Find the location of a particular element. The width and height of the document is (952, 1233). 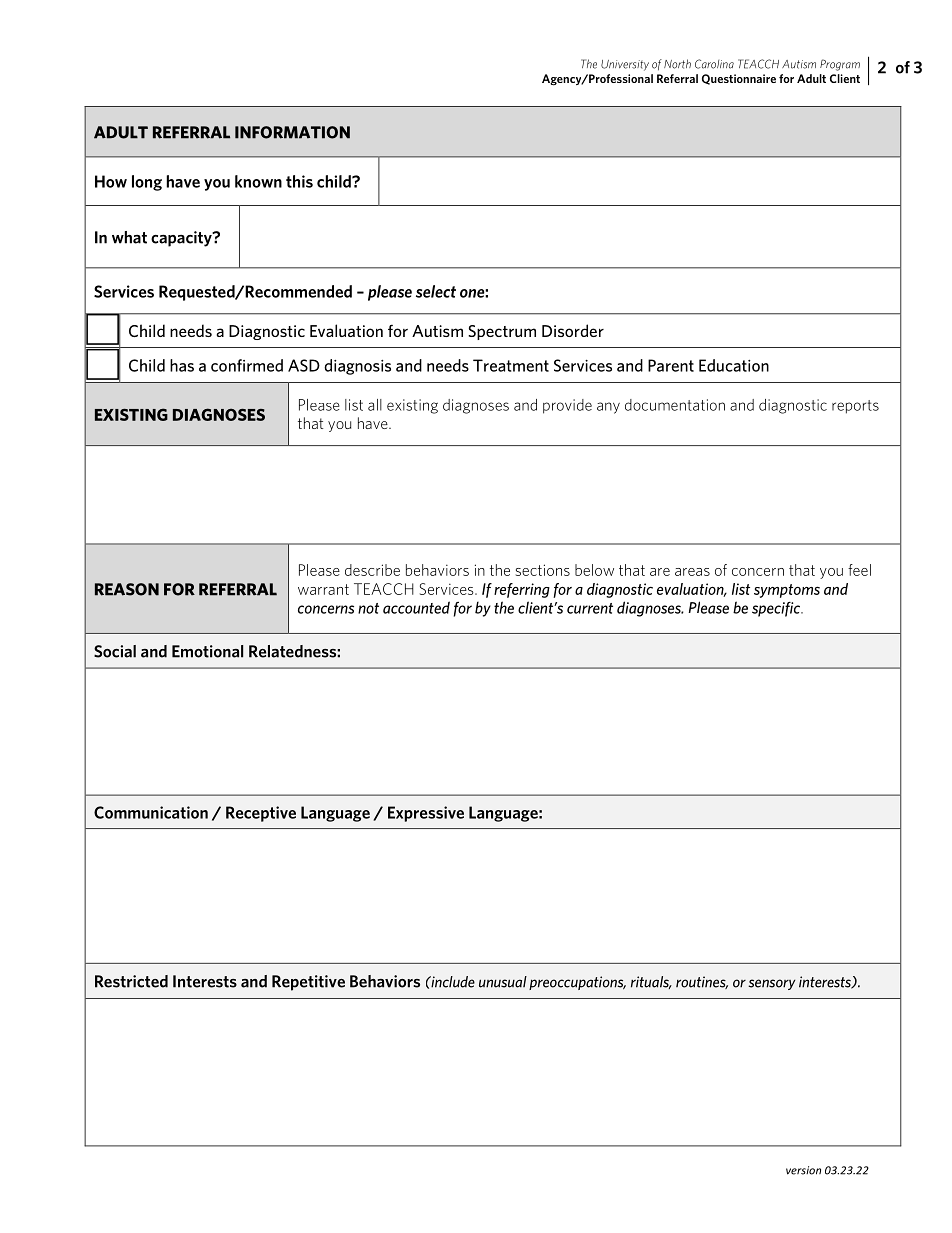

unusual is located at coordinates (503, 982).
